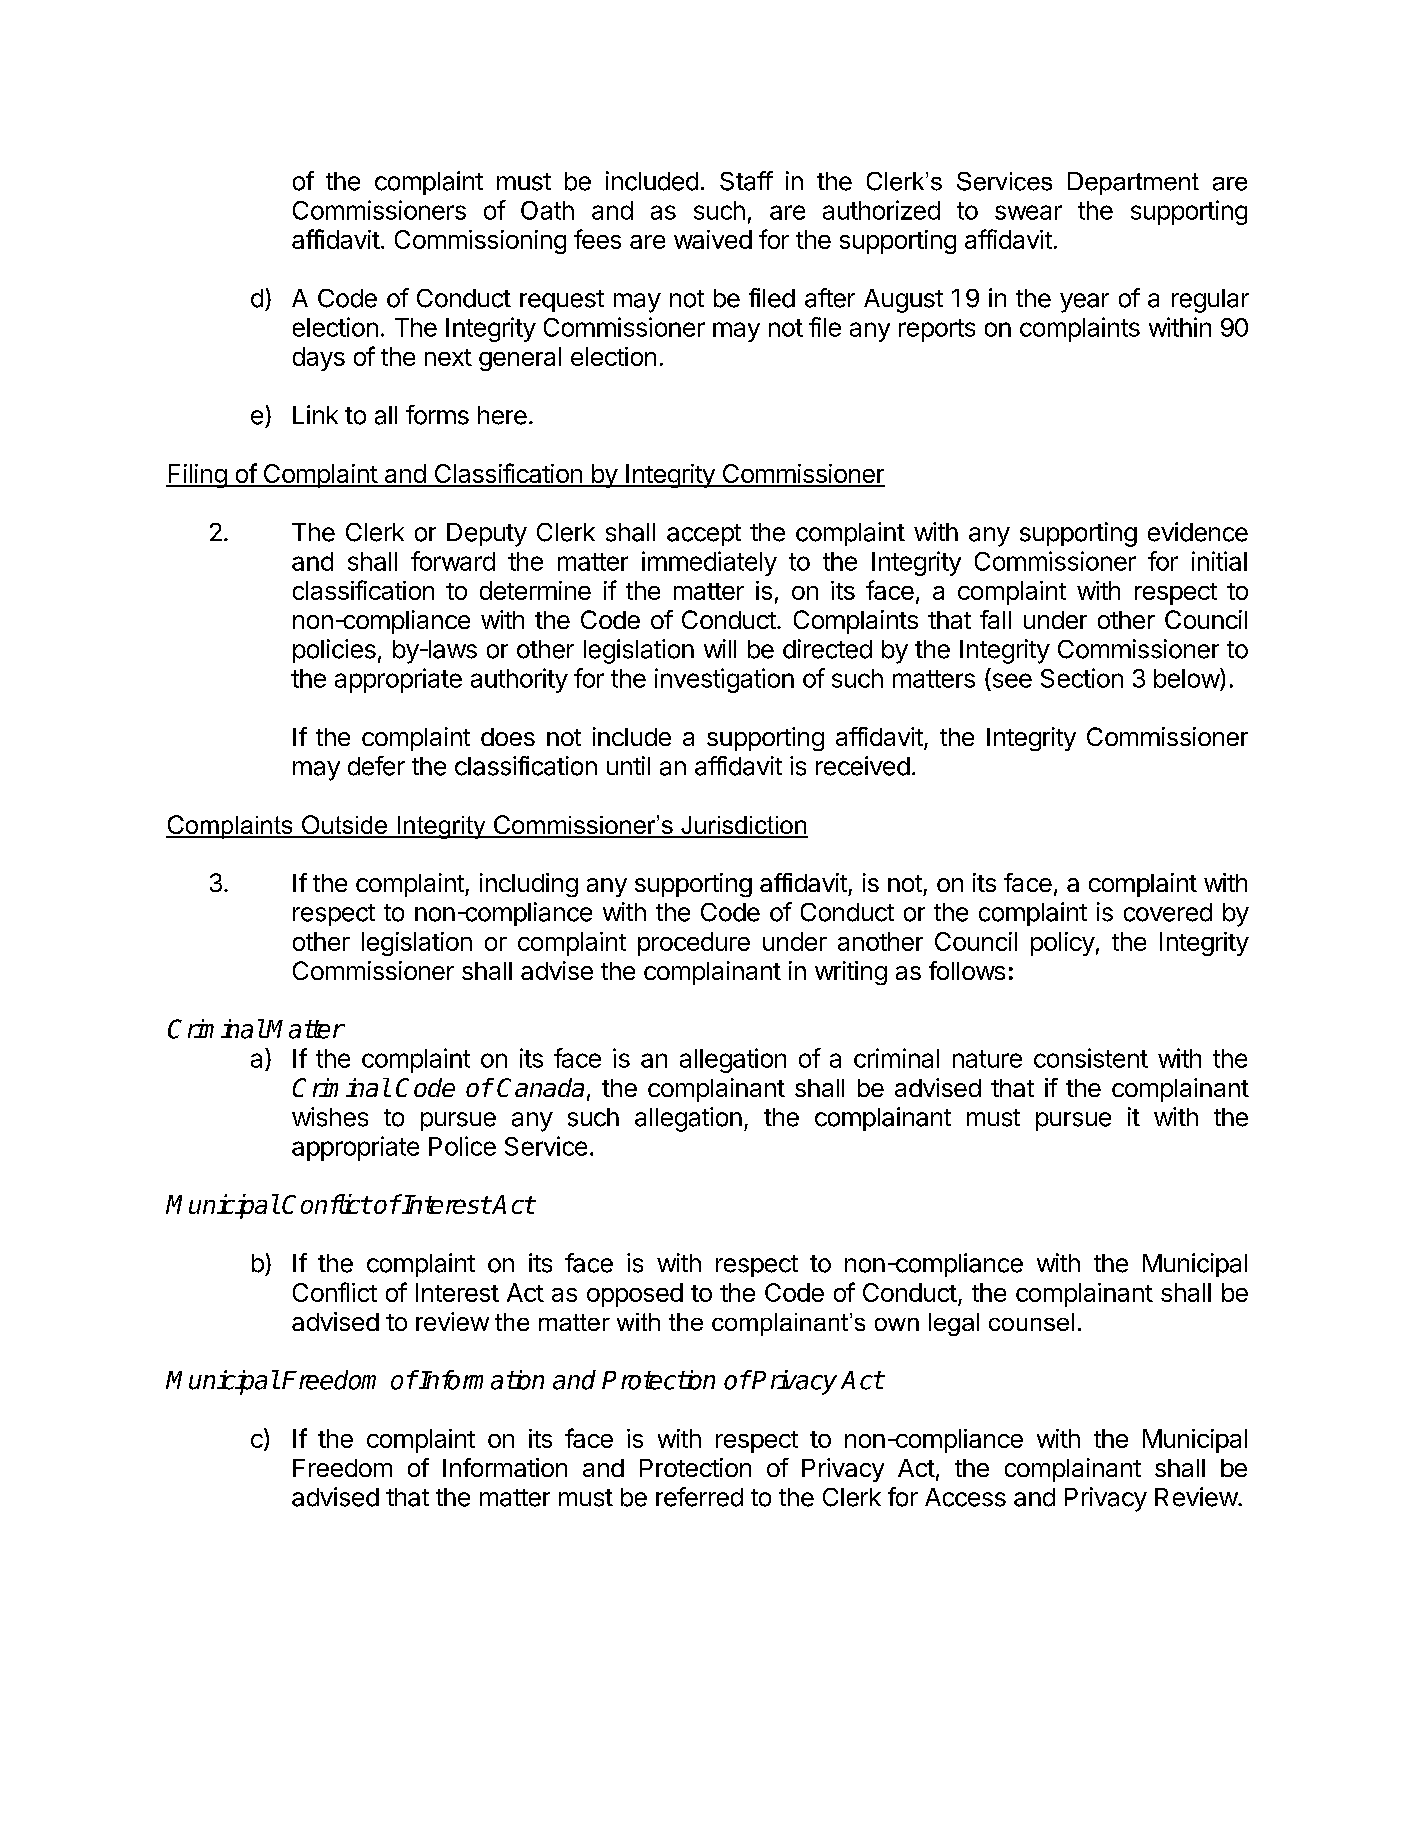 The height and width of the page is (1831, 1415). I want to click on consistent, so click(1091, 1058).
